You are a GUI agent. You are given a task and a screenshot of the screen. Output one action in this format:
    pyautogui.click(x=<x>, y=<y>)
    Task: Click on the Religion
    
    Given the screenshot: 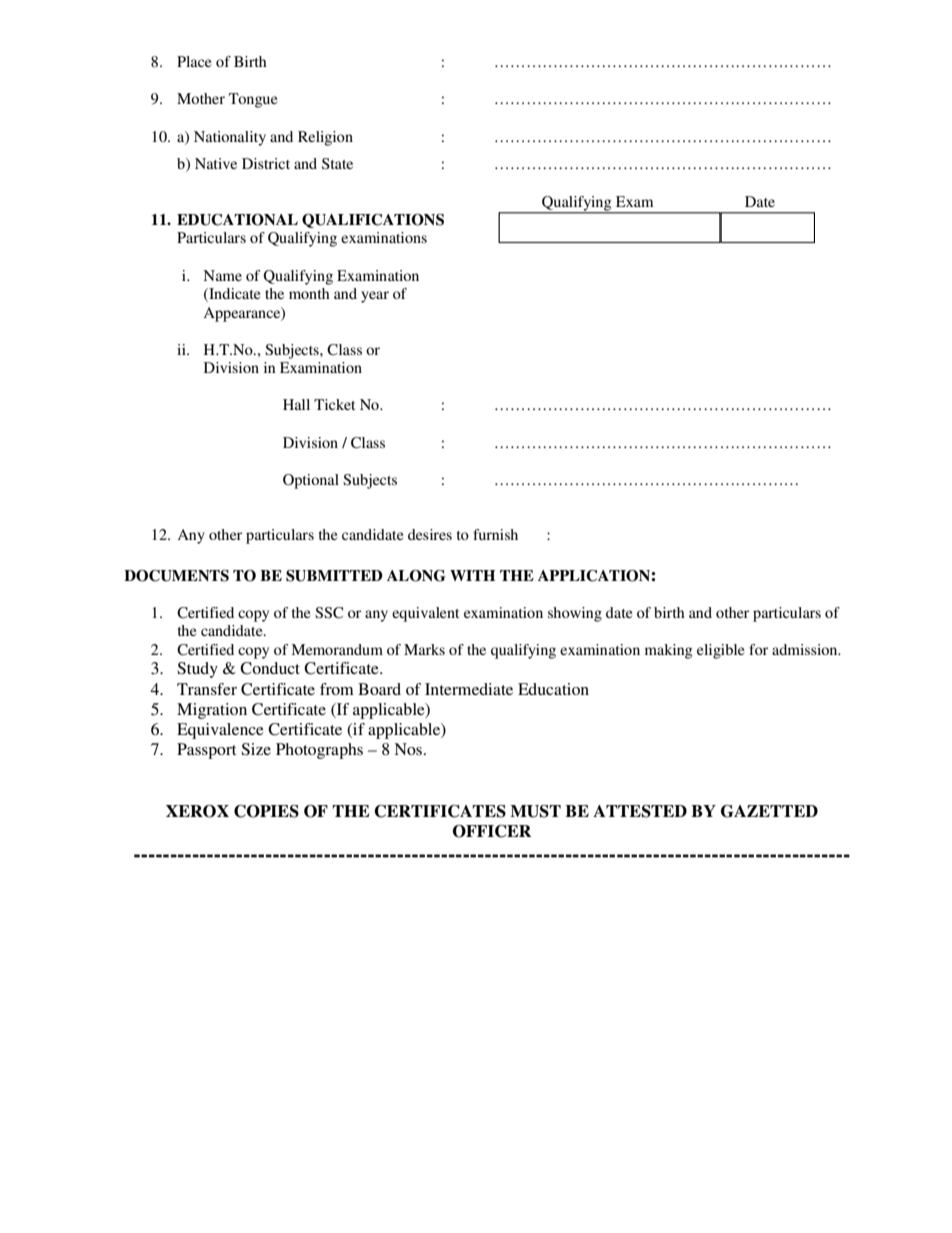 What is the action you would take?
    pyautogui.click(x=325, y=138)
